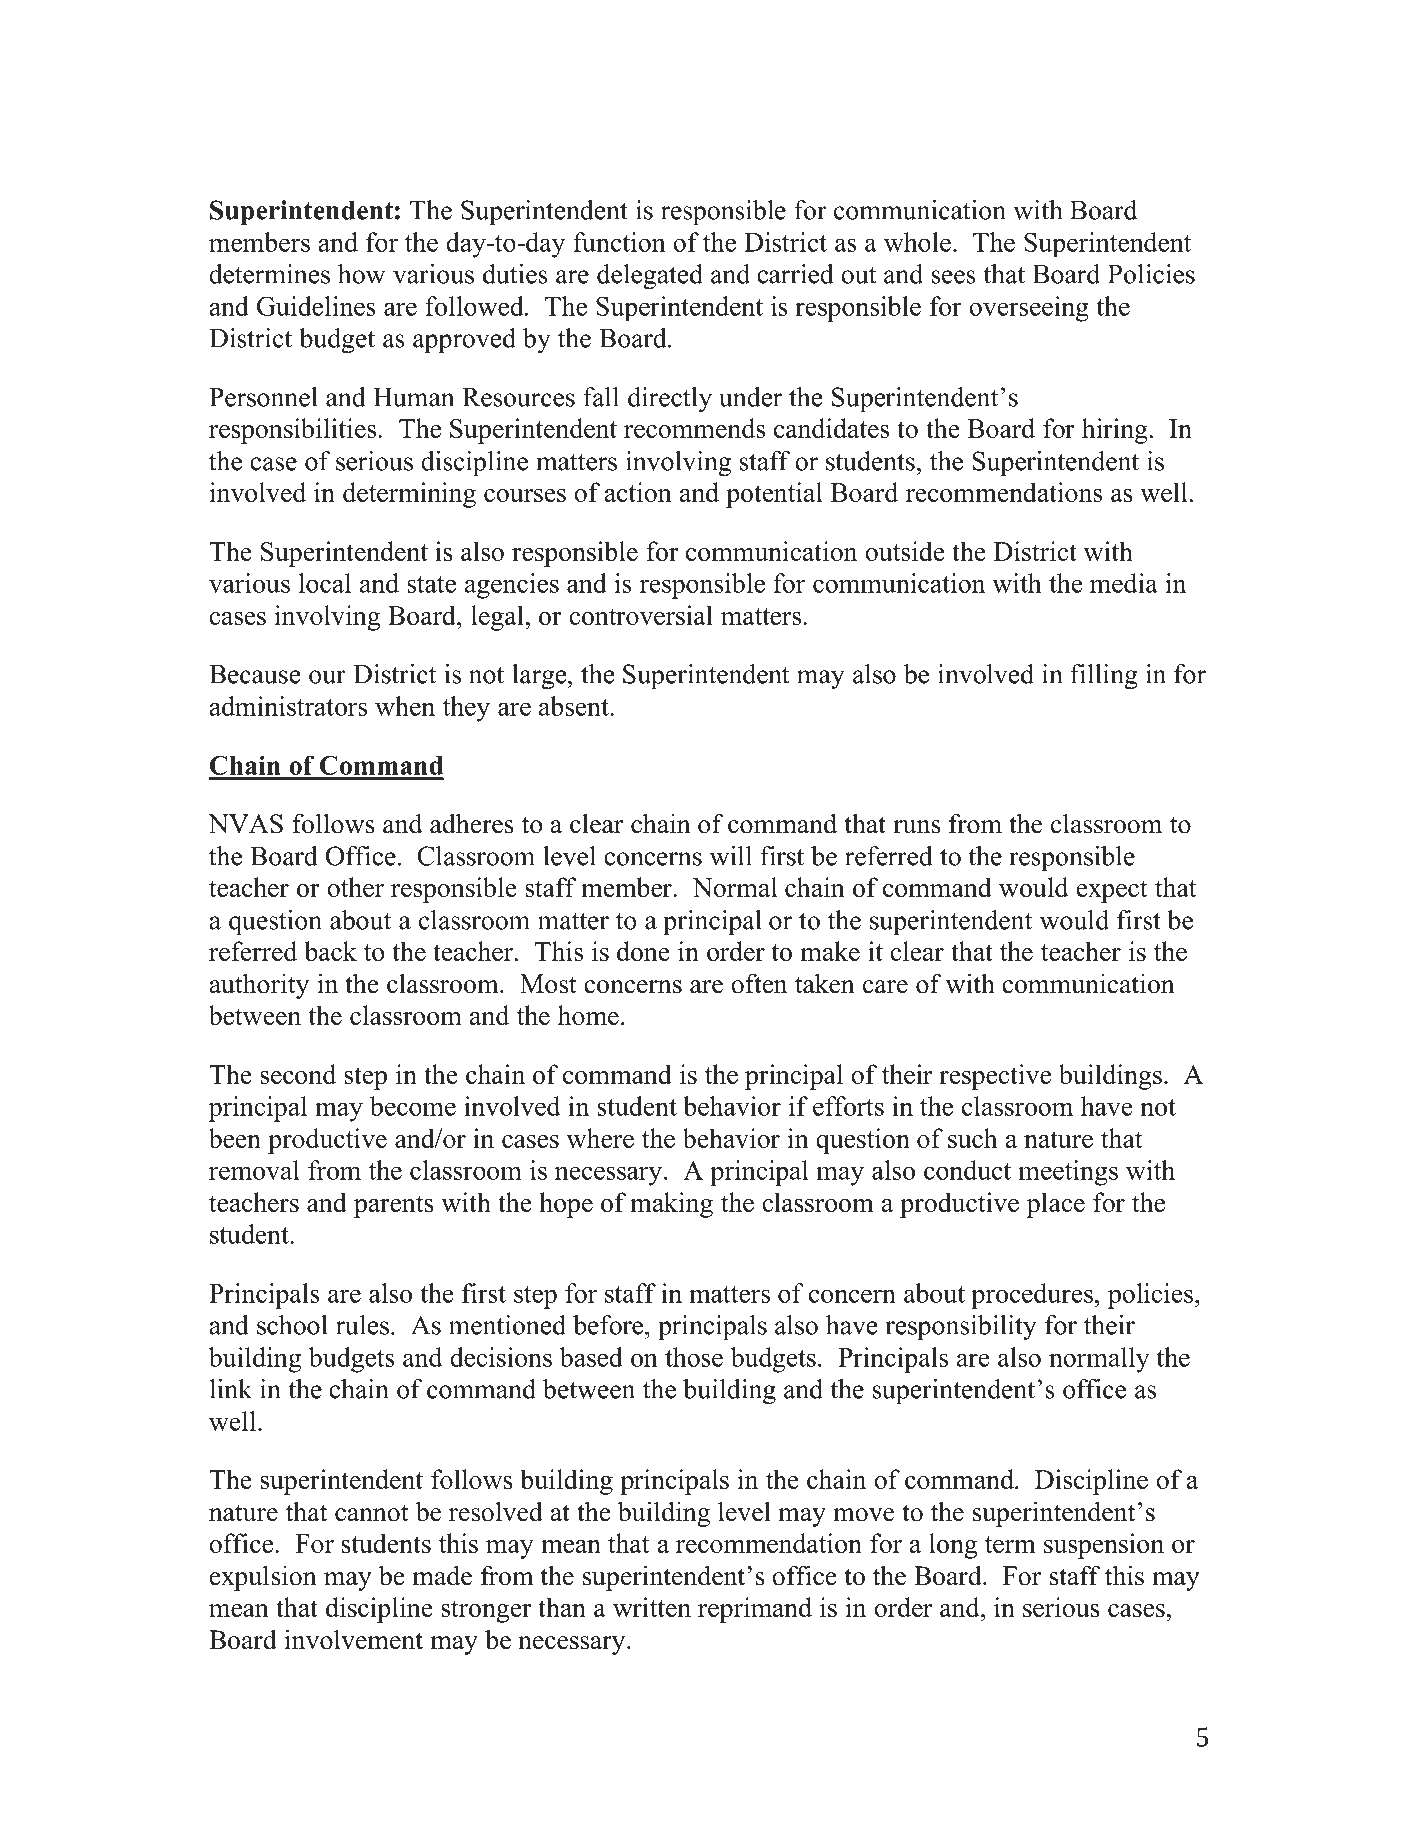  Describe the element at coordinates (650, 277) in the page. I see `delegated` at that location.
